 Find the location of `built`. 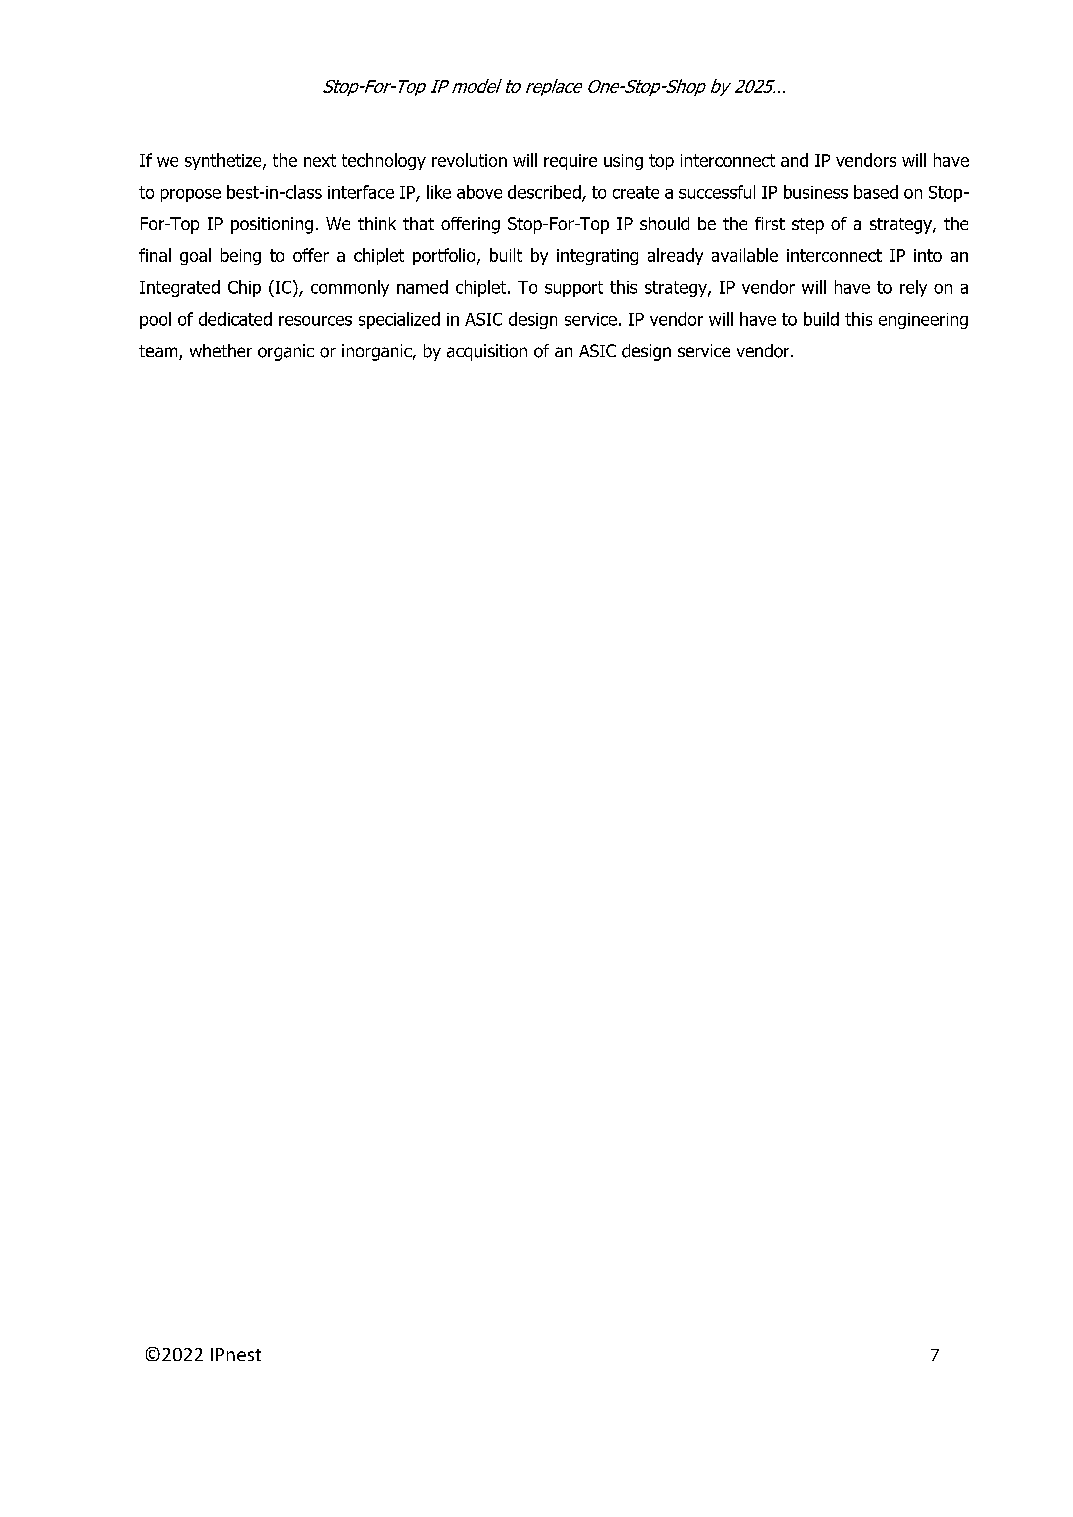

built is located at coordinates (506, 255).
